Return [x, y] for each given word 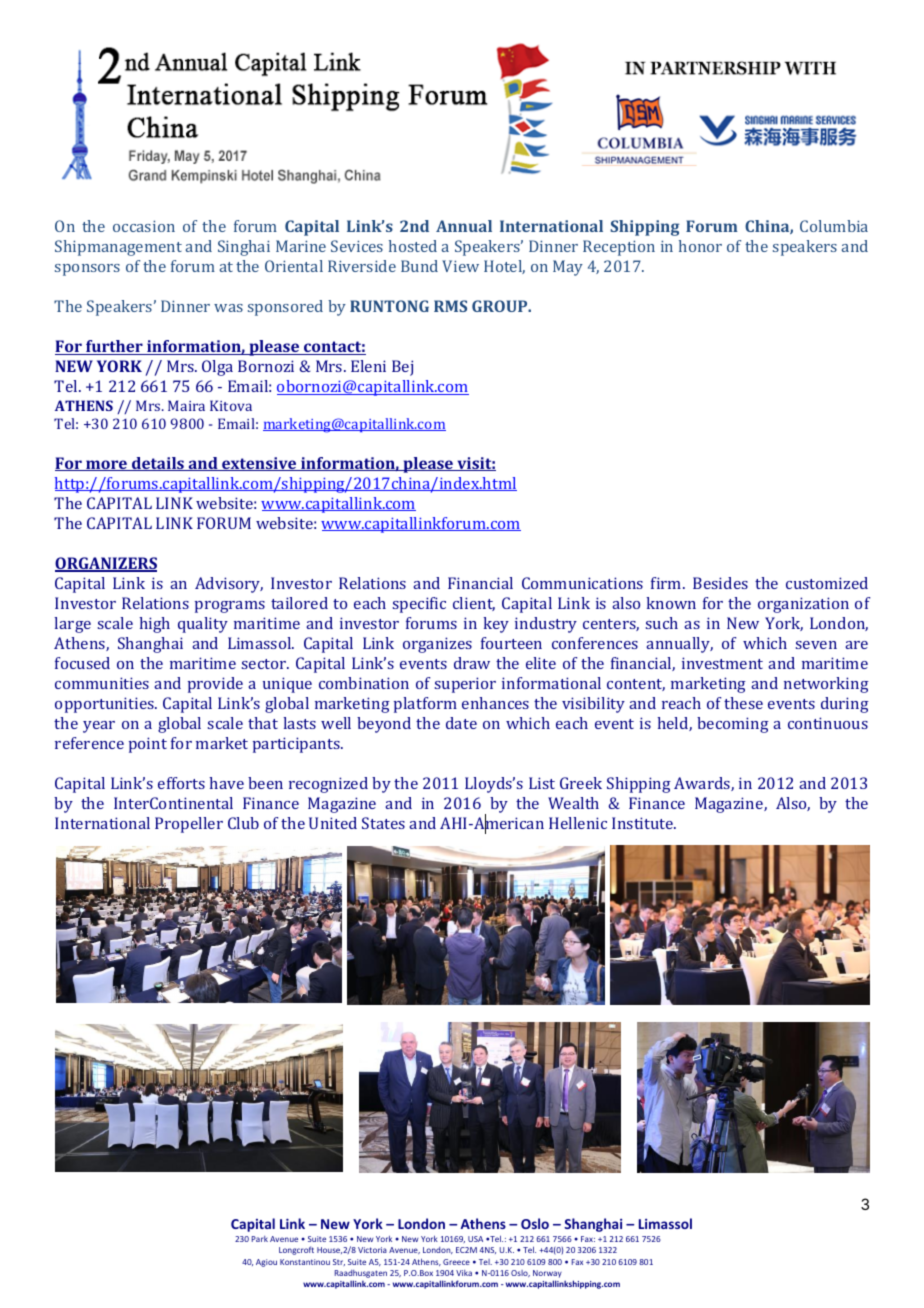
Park [260, 1239]
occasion [144, 226]
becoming [733, 725]
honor [700, 246]
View [460, 266]
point [148, 745]
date [461, 723]
